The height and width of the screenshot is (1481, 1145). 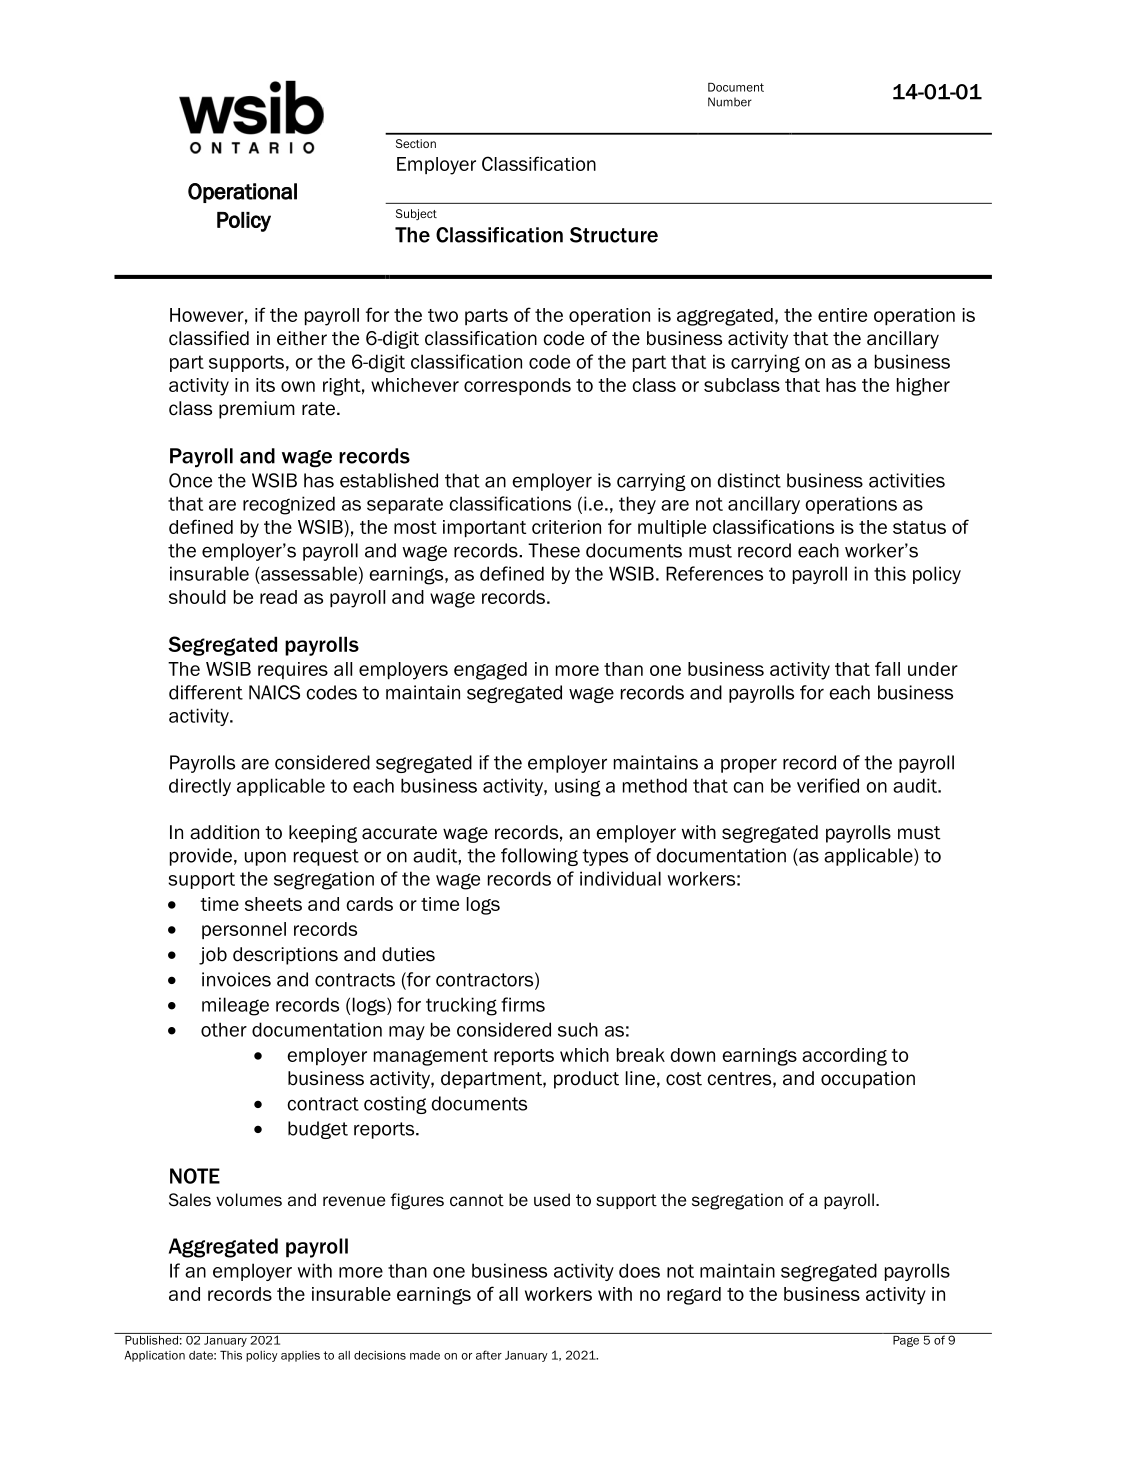 I want to click on Structure, so click(x=614, y=235).
